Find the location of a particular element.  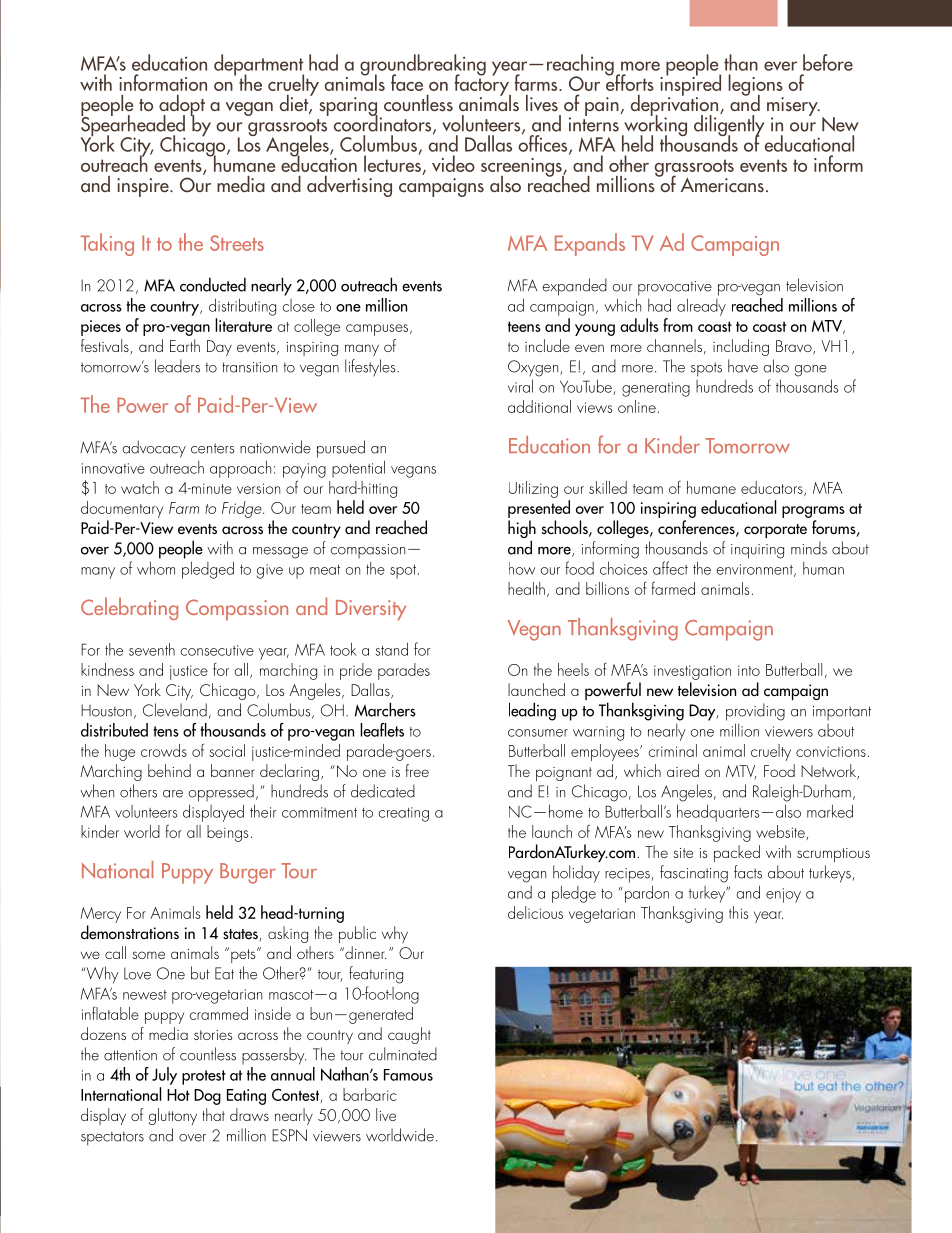

packed is located at coordinates (737, 853).
